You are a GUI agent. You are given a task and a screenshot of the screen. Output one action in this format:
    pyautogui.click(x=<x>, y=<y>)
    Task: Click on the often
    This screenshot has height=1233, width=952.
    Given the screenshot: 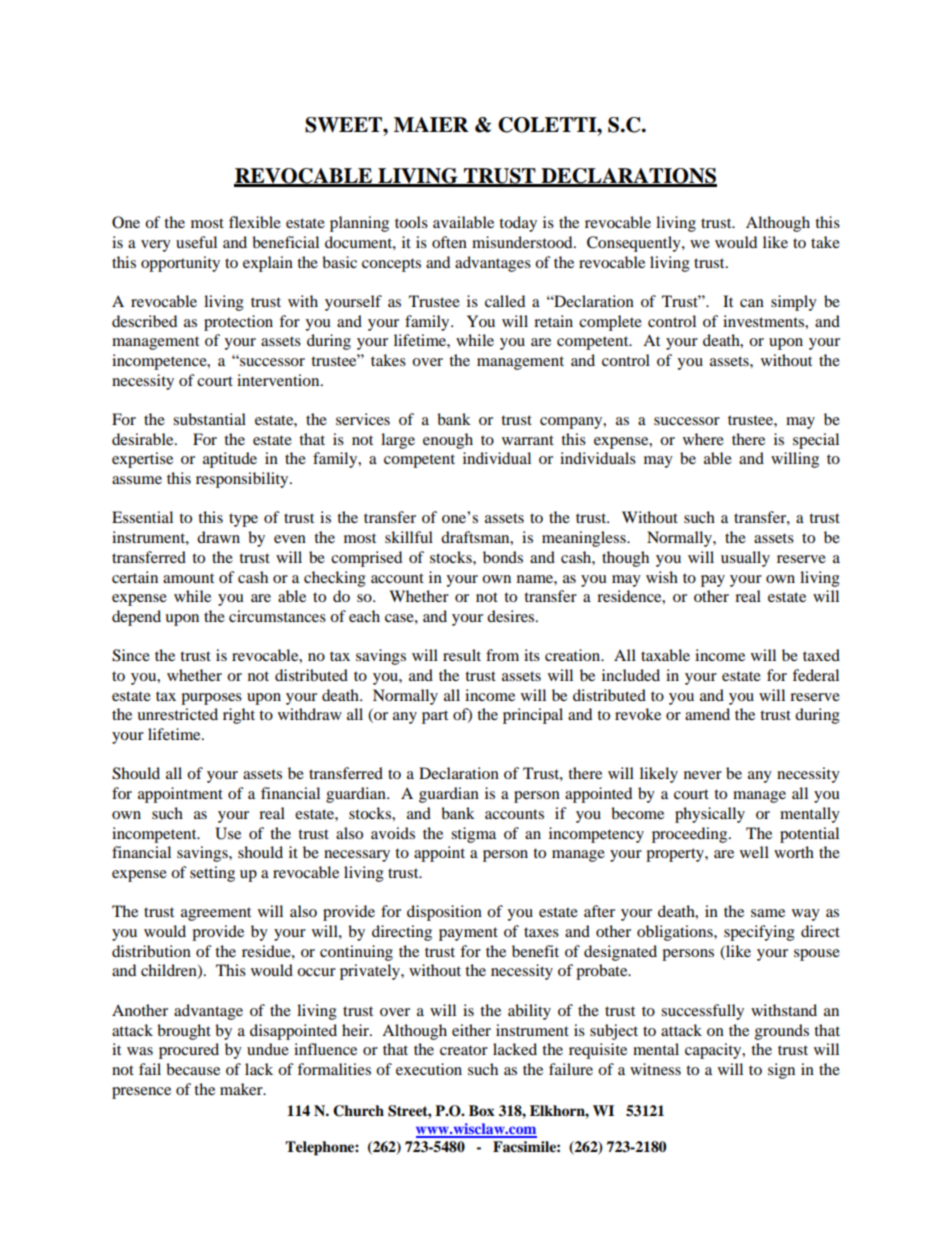 What is the action you would take?
    pyautogui.click(x=449, y=242)
